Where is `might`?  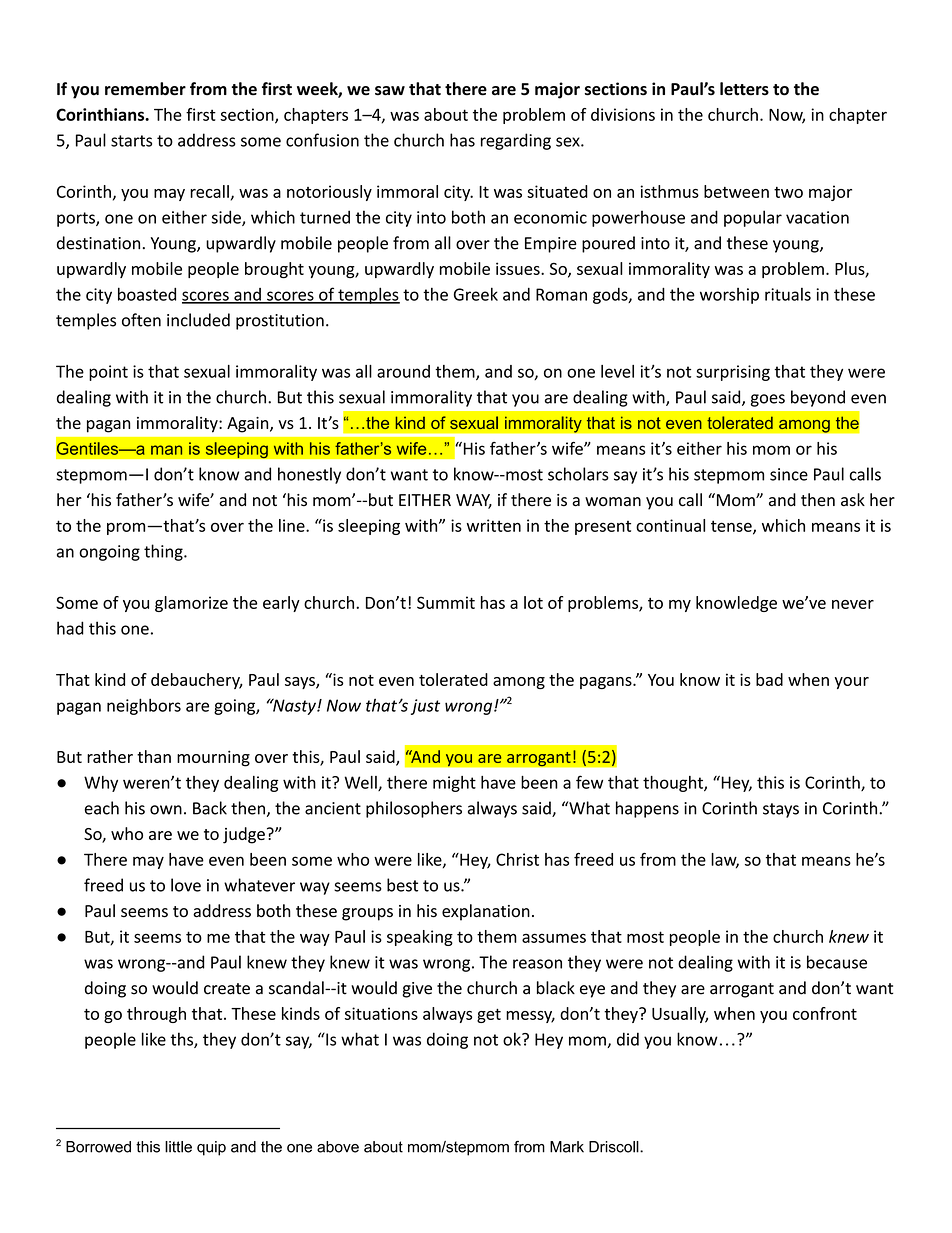 might is located at coordinates (454, 784).
